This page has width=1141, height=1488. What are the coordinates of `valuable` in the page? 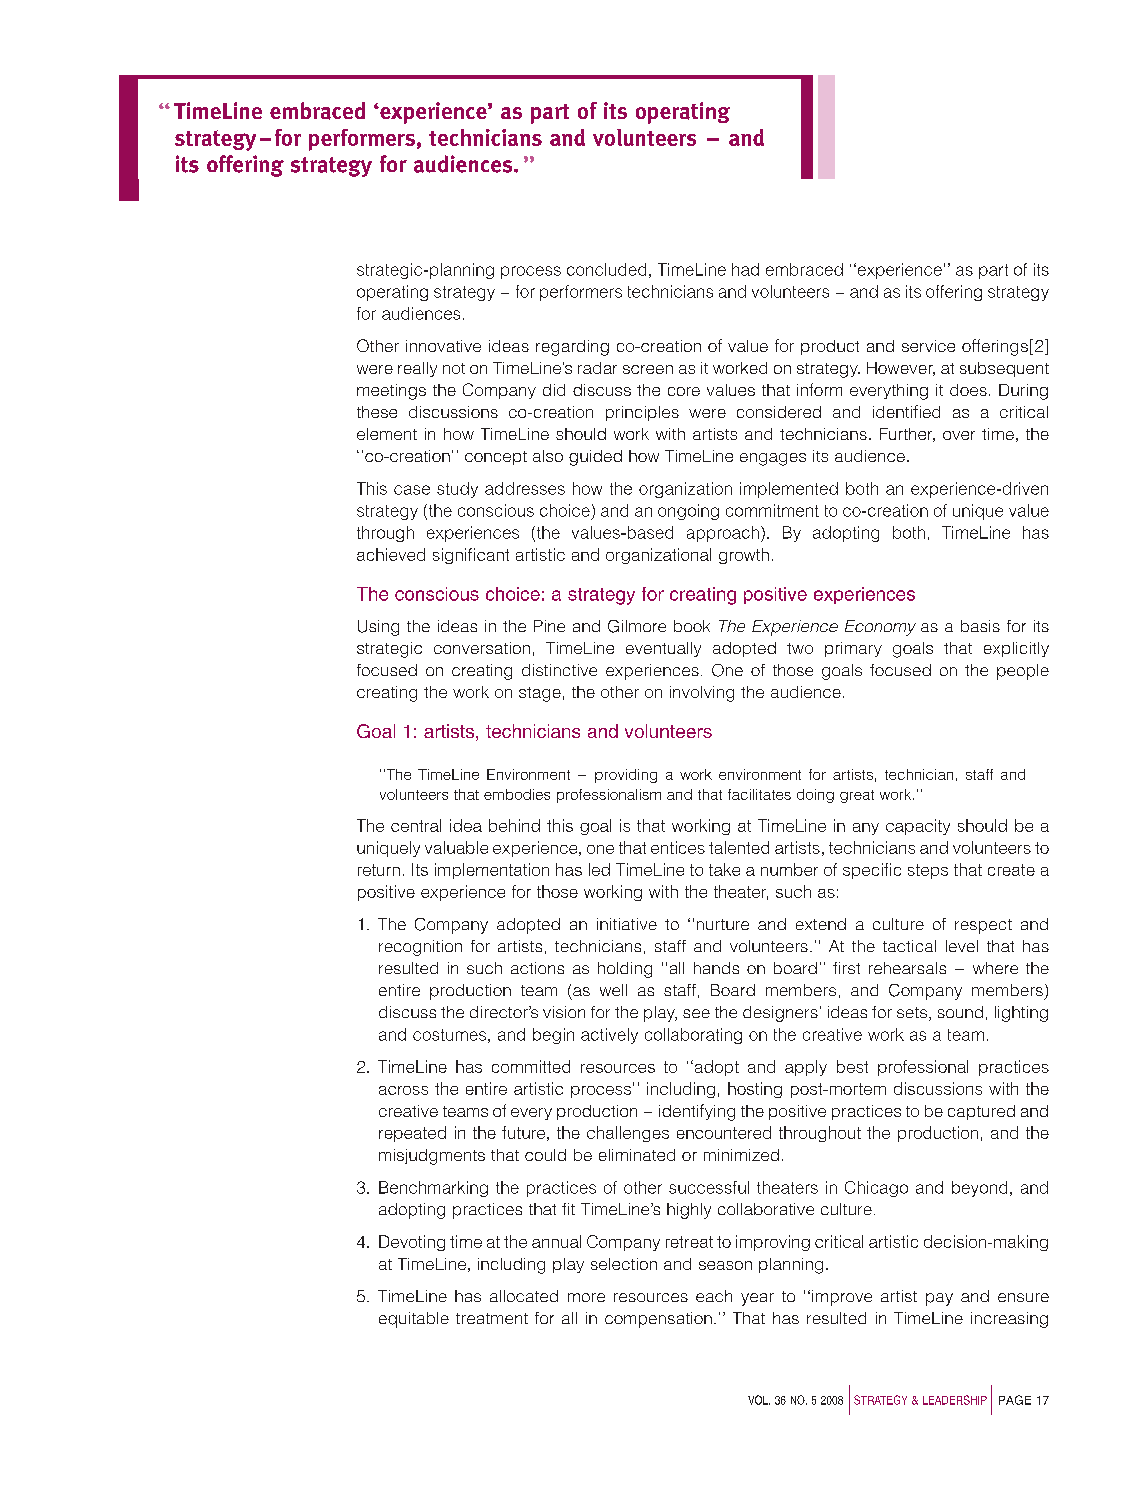 It's located at (456, 847).
